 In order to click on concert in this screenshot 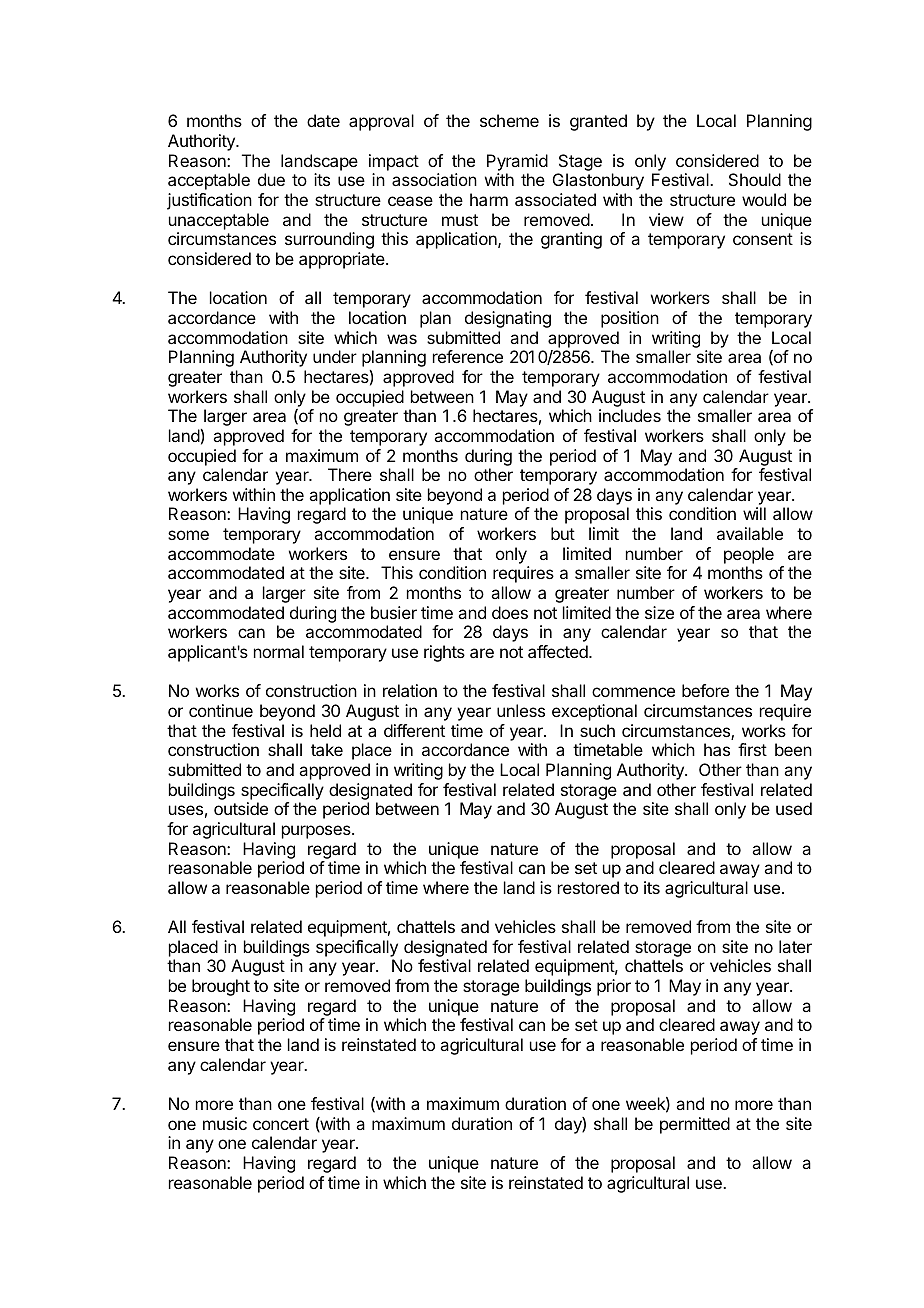, I will do `click(281, 1124)`.
